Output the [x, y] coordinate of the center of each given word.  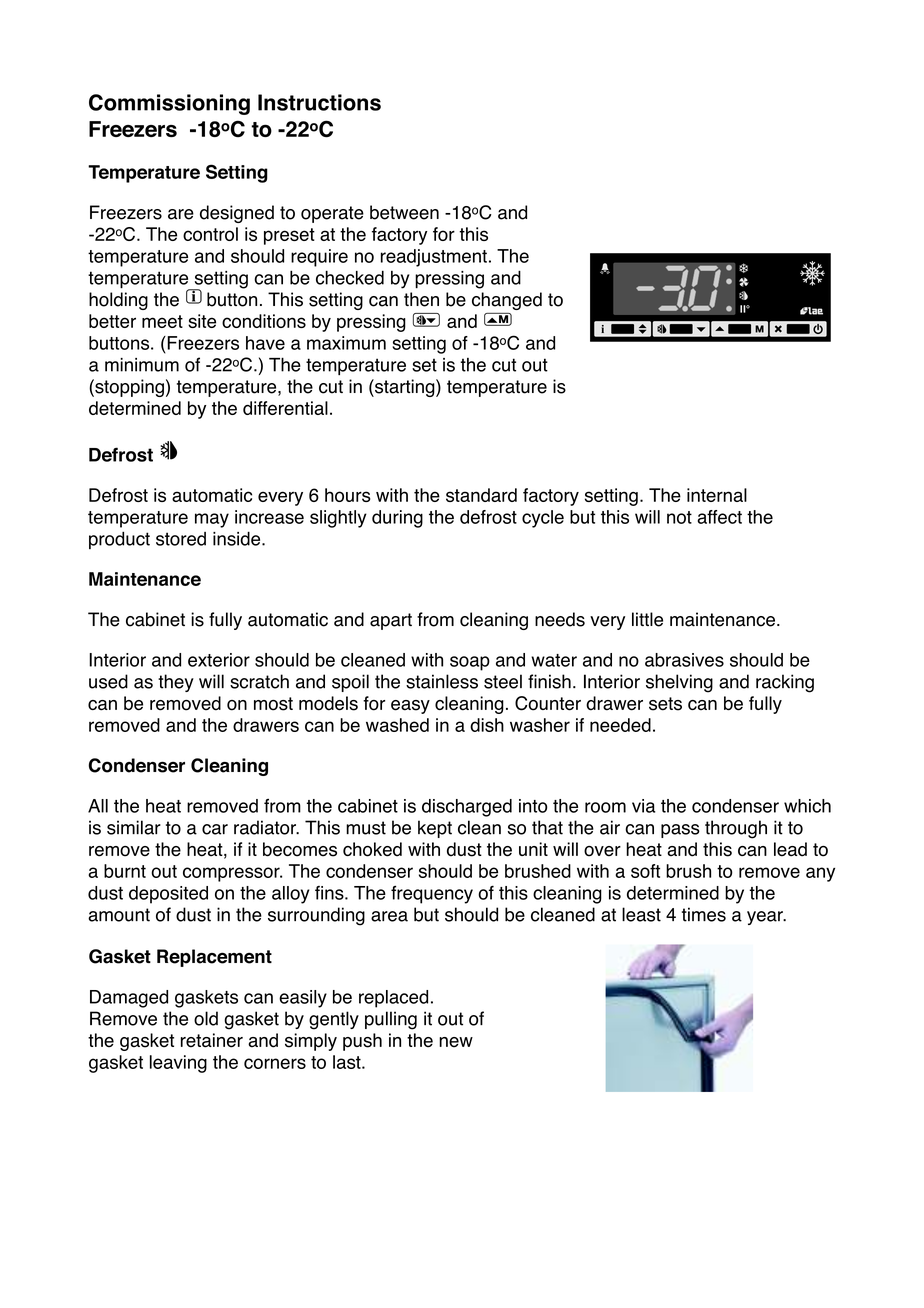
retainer [212, 1040]
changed [507, 301]
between [404, 212]
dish [487, 725]
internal [717, 495]
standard [481, 495]
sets [665, 704]
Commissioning [169, 104]
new [456, 1042]
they [176, 683]
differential [285, 408]
